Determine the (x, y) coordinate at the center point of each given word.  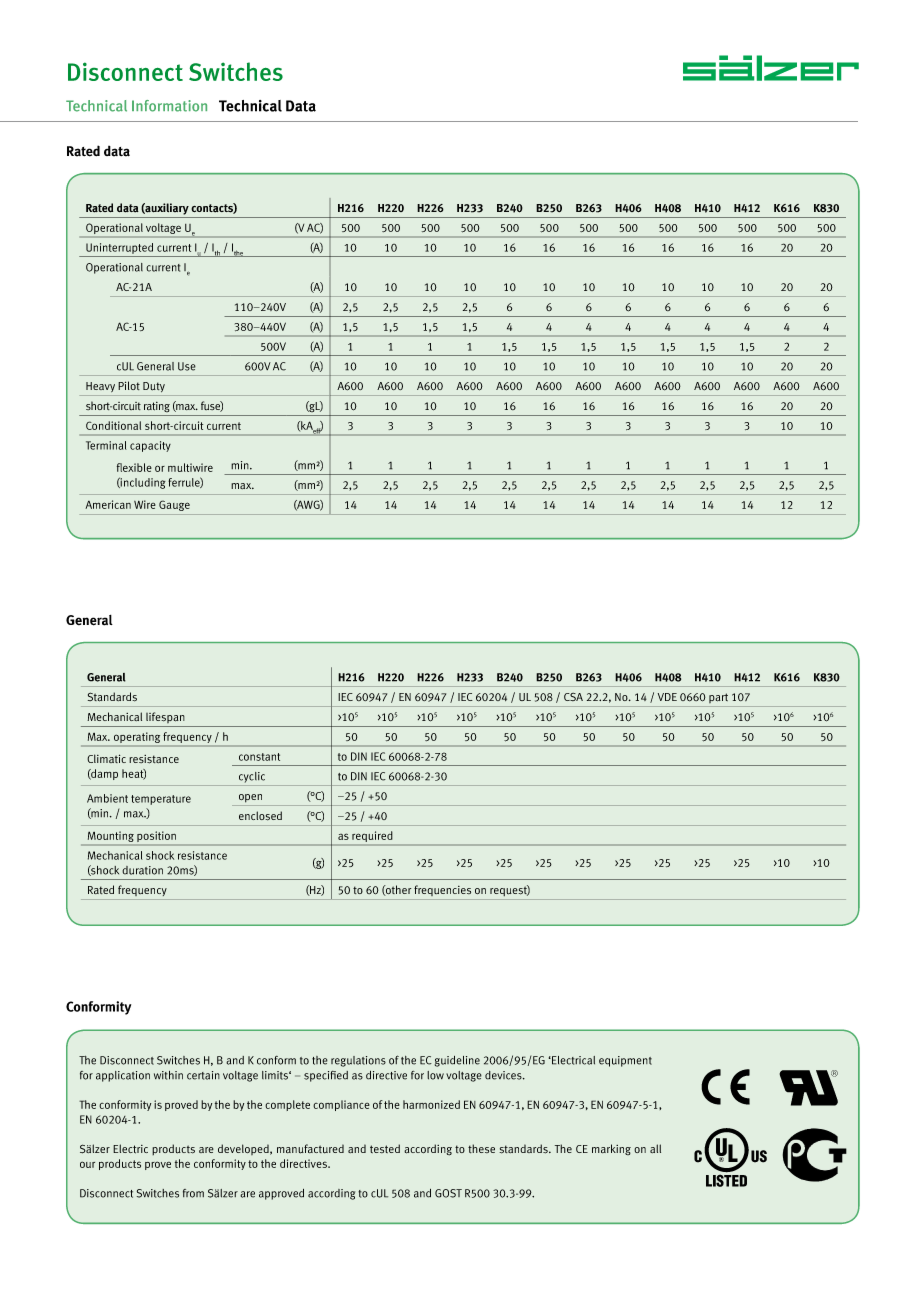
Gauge (174, 505)
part (718, 698)
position (156, 838)
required (372, 838)
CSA (573, 697)
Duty (154, 387)
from (193, 1193)
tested (385, 1148)
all (655, 1148)
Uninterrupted (119, 248)
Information (169, 106)
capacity (150, 446)
